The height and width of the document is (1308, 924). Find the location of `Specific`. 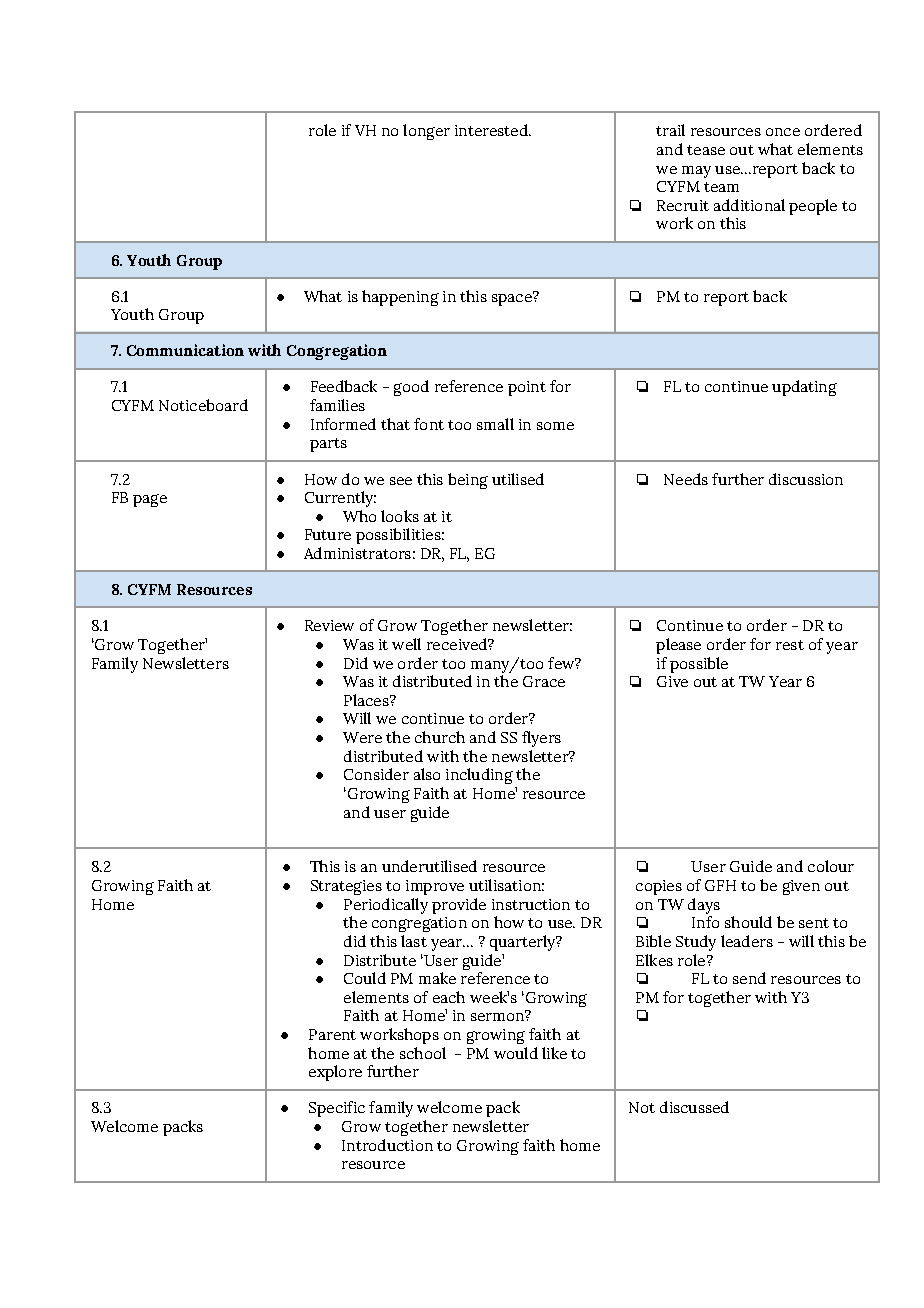

Specific is located at coordinates (337, 1109).
